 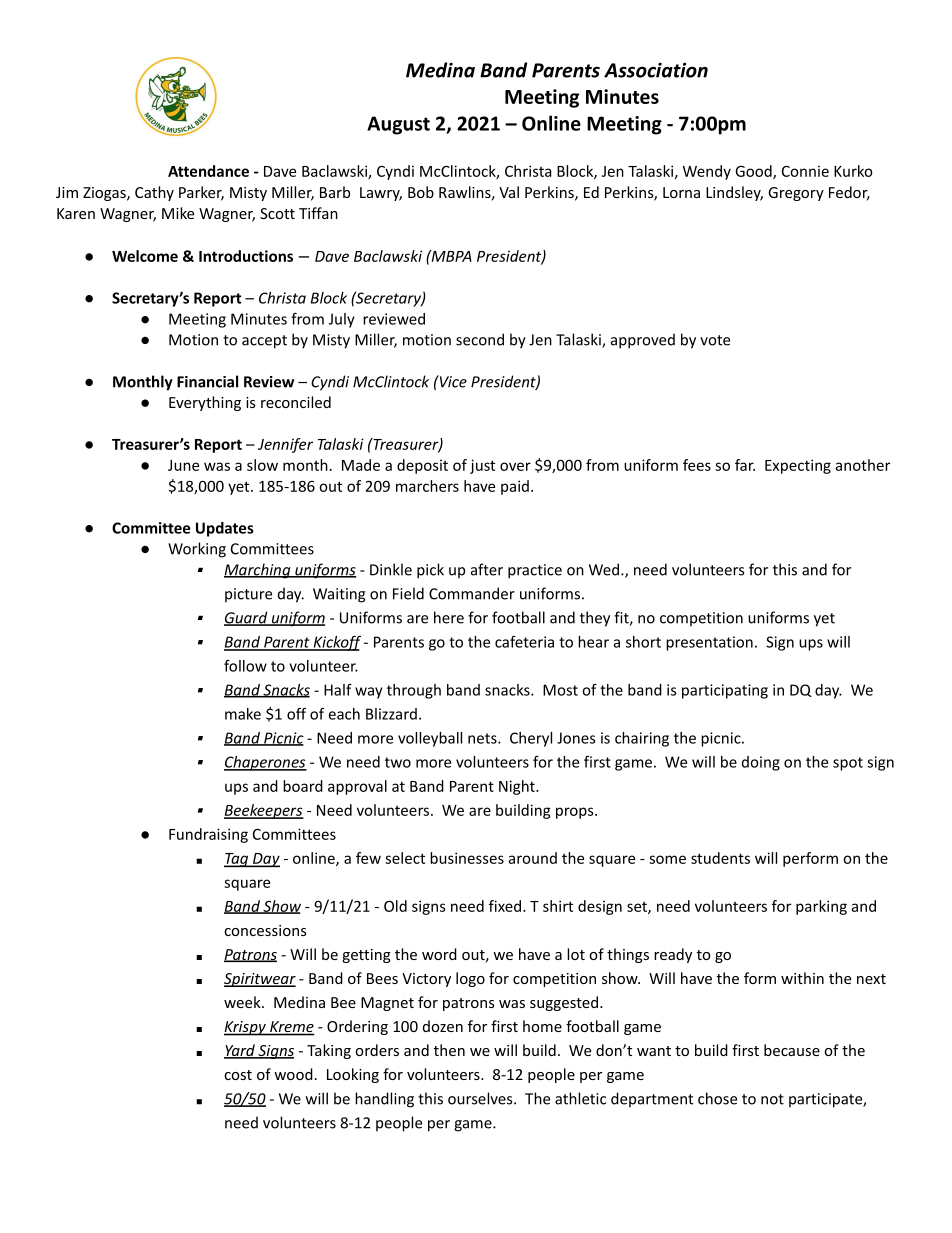 I want to click on because, so click(x=792, y=1050).
